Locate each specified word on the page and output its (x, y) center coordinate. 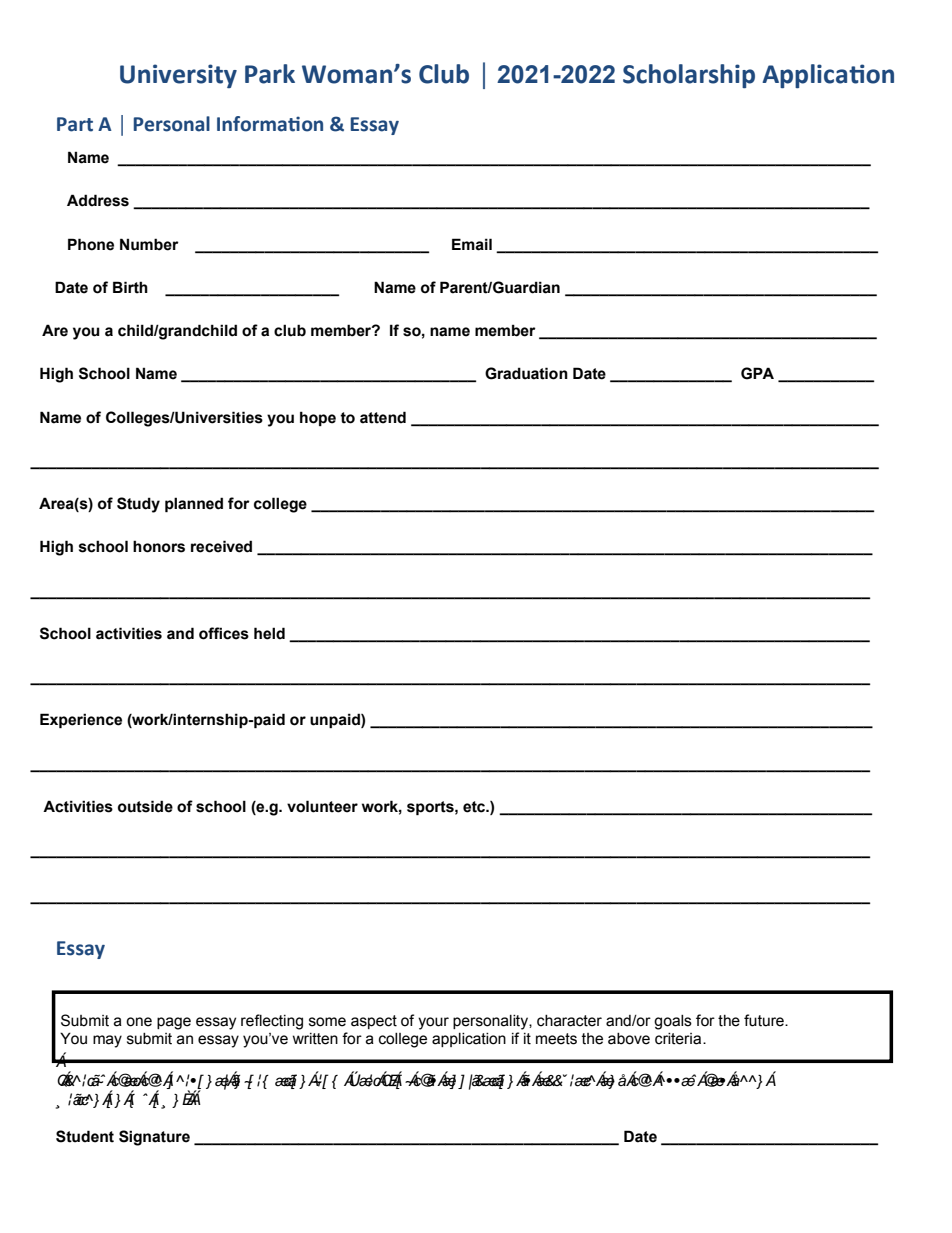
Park (270, 74)
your (433, 1023)
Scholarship (689, 76)
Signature (154, 1138)
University (178, 76)
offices (224, 633)
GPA (757, 373)
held (269, 633)
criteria (679, 1039)
